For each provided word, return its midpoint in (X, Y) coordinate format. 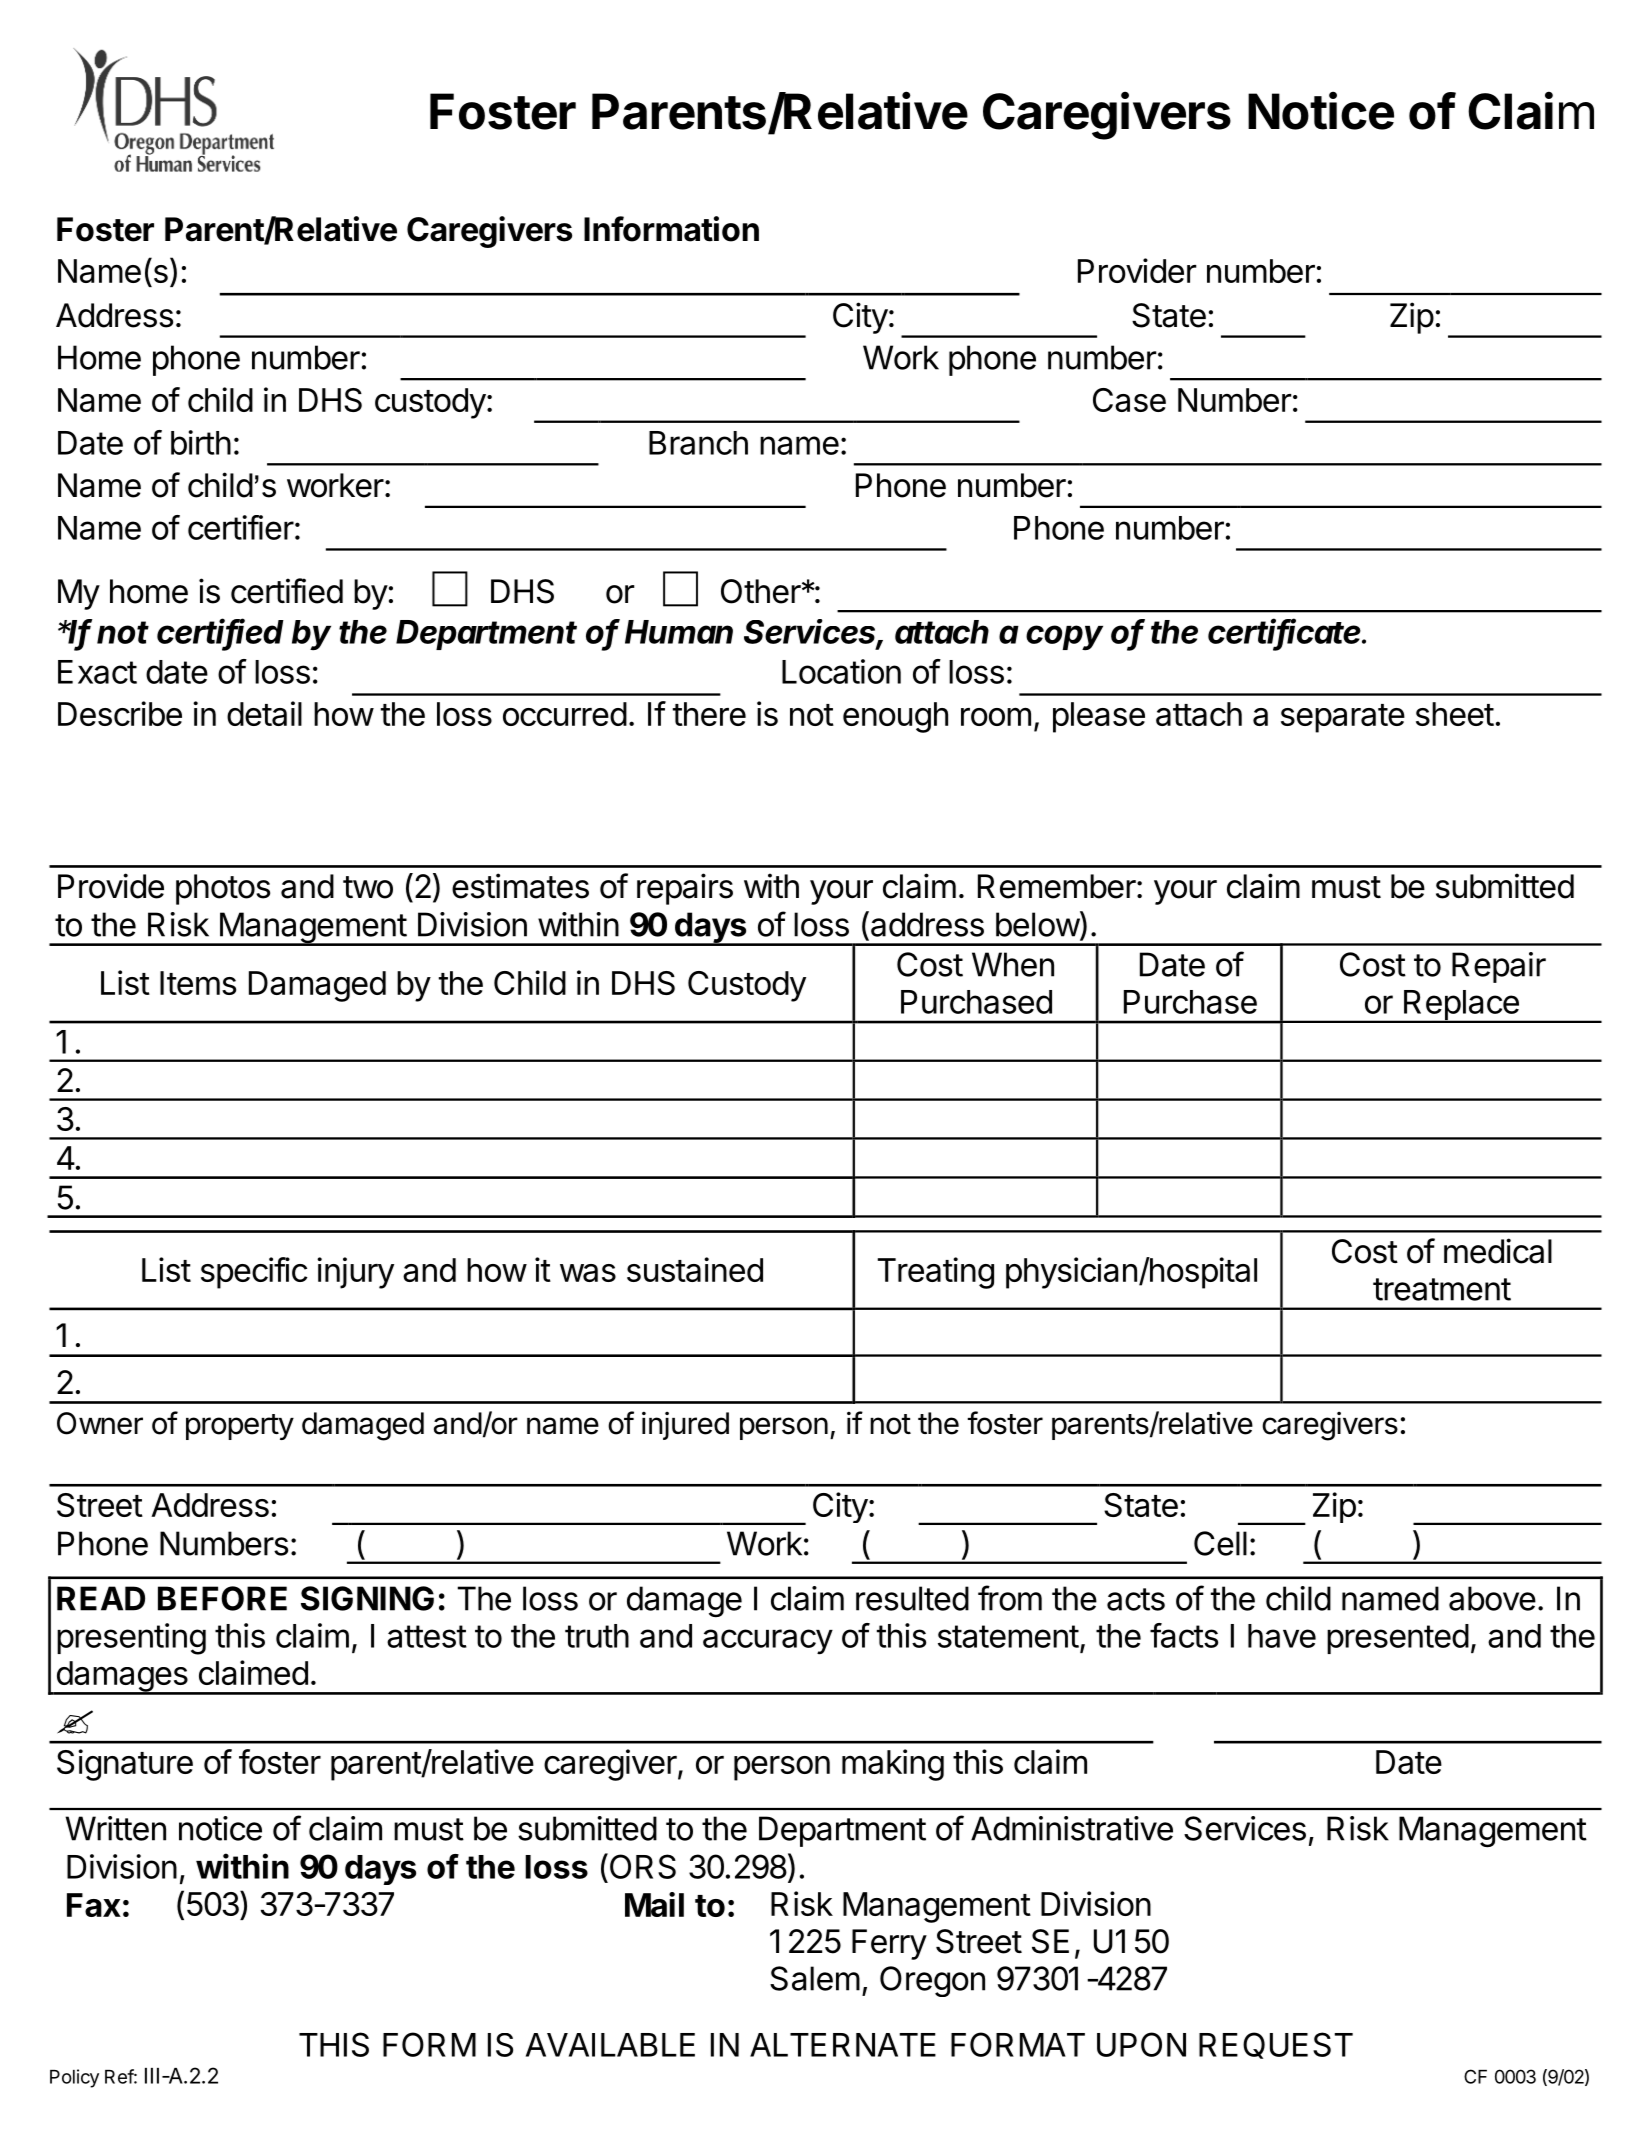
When (1013, 964)
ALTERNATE (843, 2045)
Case (1129, 400)
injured (685, 1426)
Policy (74, 2078)
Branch (698, 443)
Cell (1220, 1543)
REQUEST (1276, 2045)
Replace (1461, 1006)
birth (201, 442)
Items (198, 983)
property (240, 1427)
